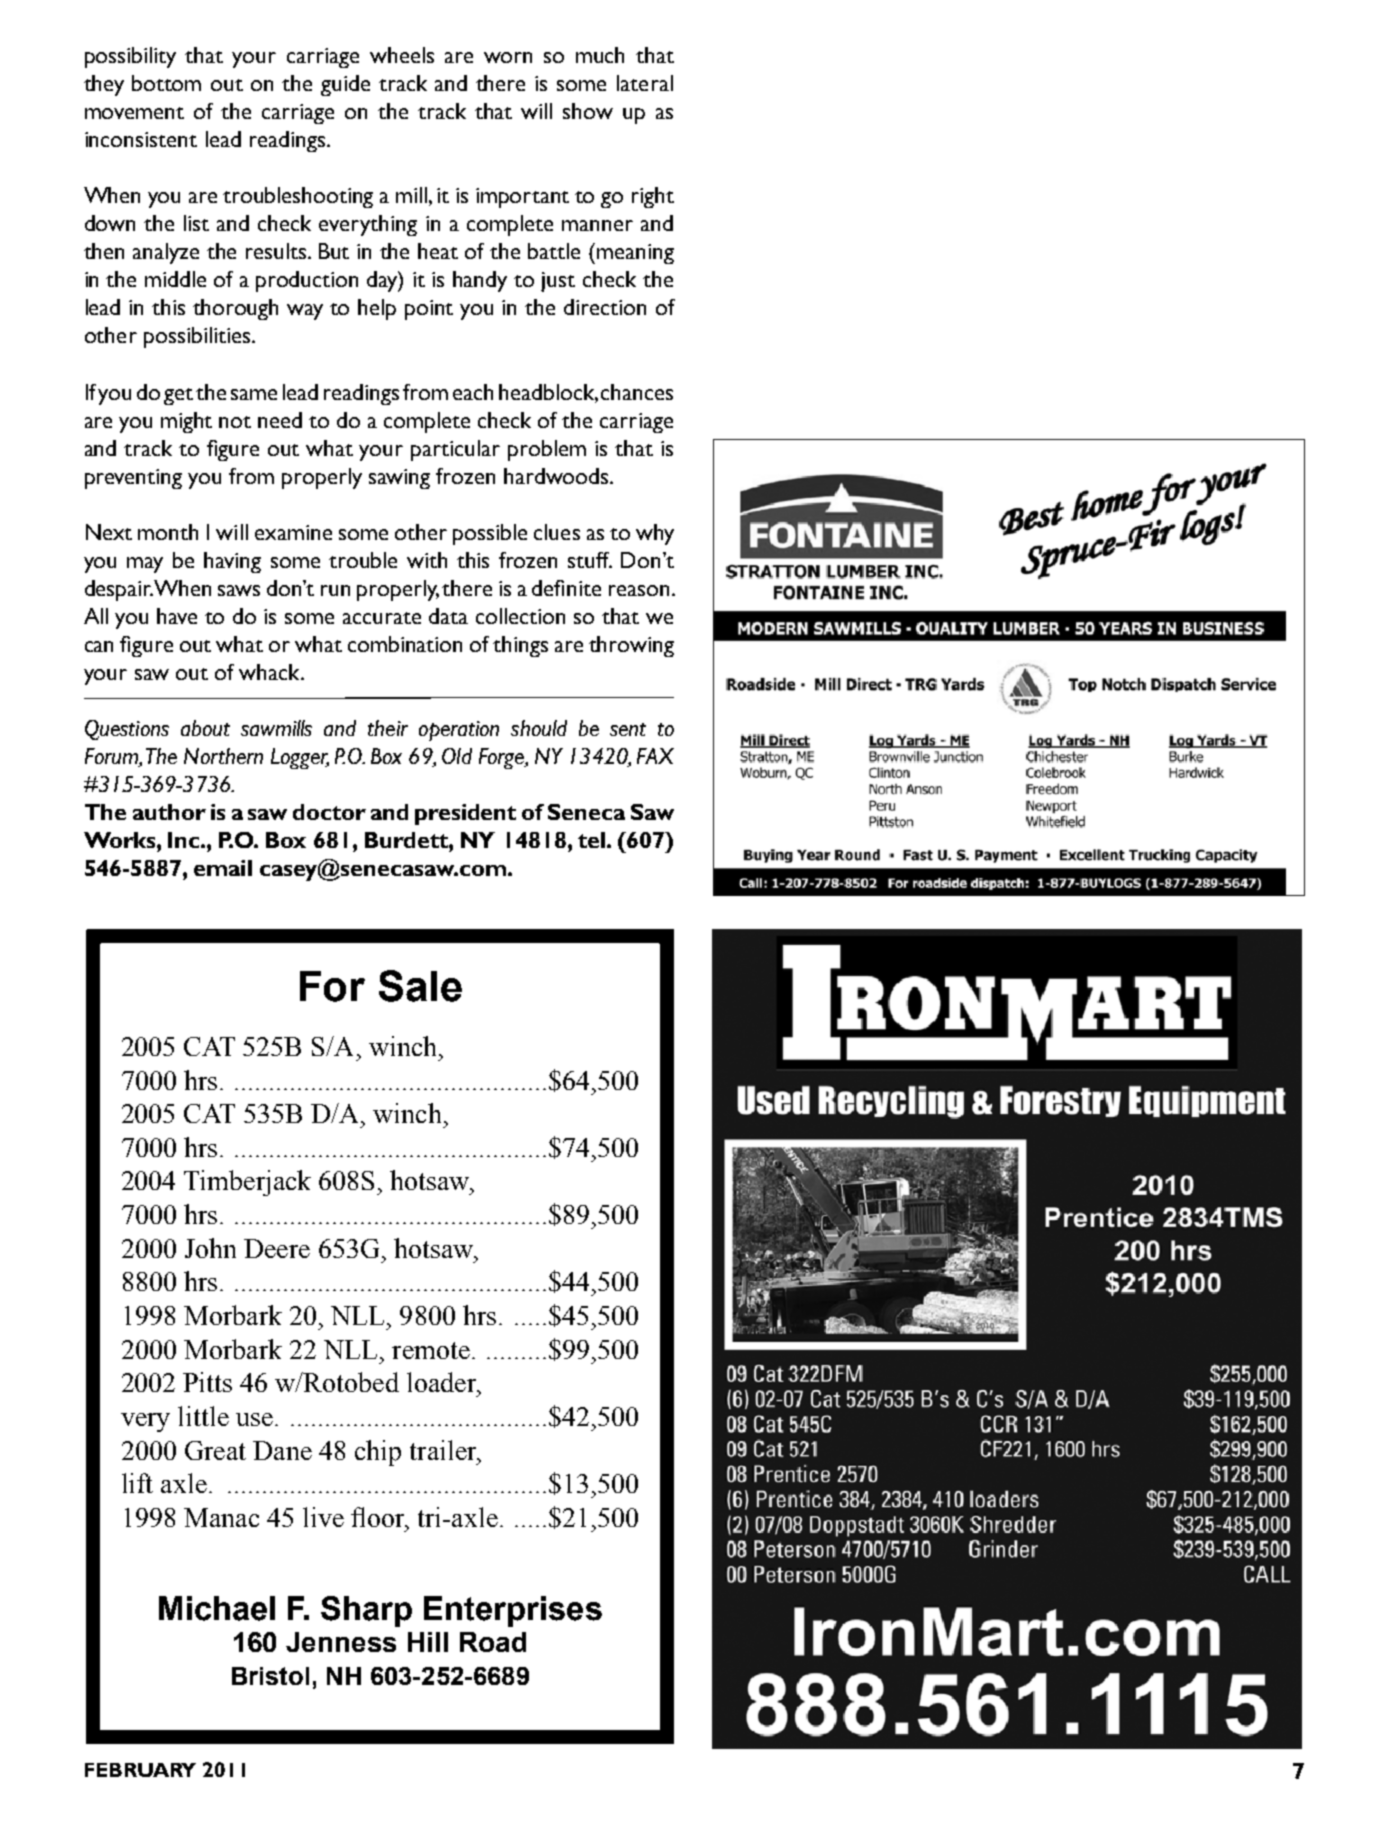 The width and height of the screenshot is (1388, 1830). What do you see at coordinates (140, 1770) in the screenshot?
I see `FEBRUARY` at bounding box center [140, 1770].
